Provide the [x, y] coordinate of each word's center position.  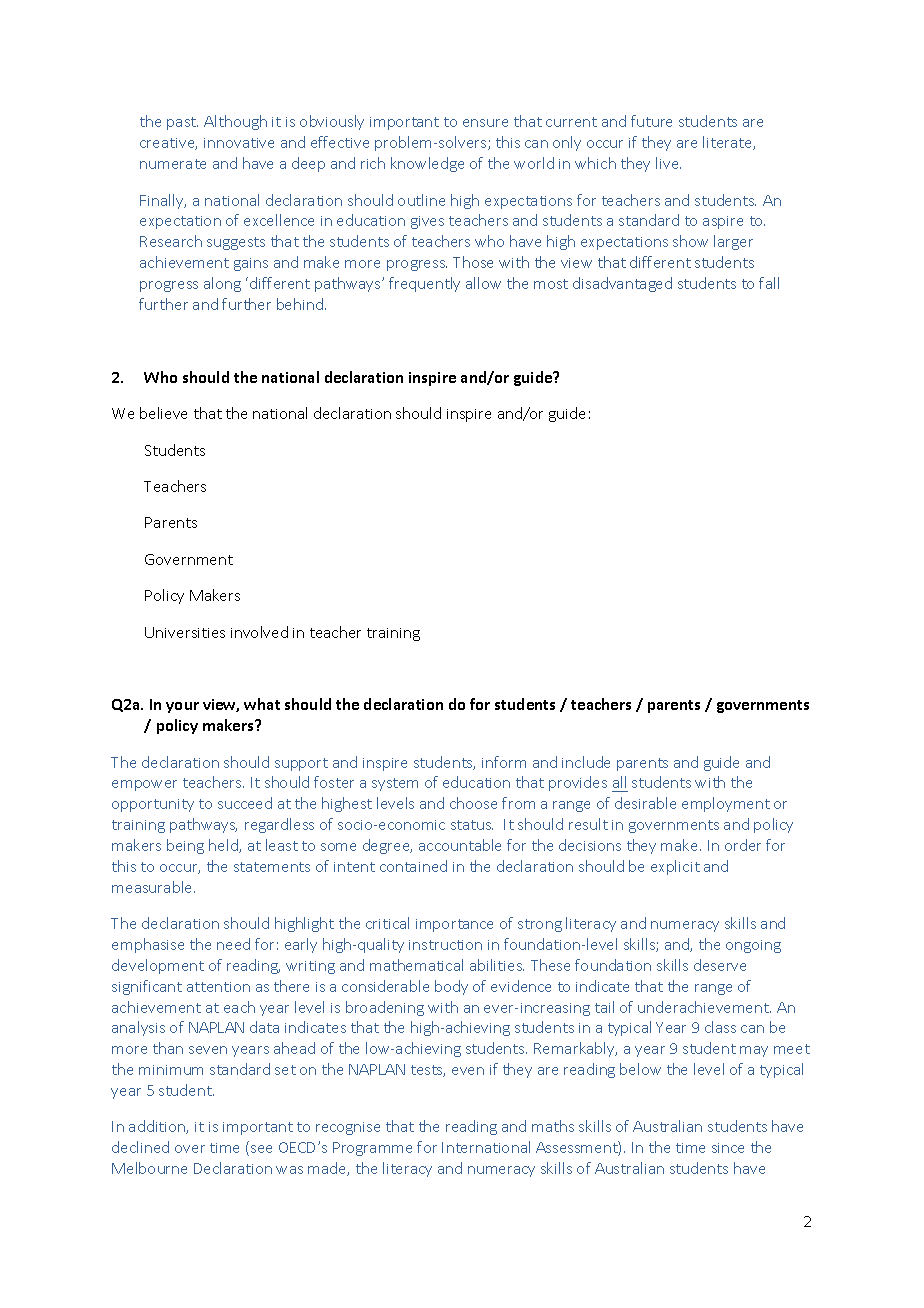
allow [483, 283]
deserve [720, 965]
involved [259, 632]
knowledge [427, 164]
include [586, 762]
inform [504, 762]
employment [726, 804]
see [261, 1149]
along [222, 284]
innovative [239, 143]
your [182, 707]
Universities [185, 632]
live [668, 163]
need [233, 944]
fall [769, 283]
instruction [445, 945]
